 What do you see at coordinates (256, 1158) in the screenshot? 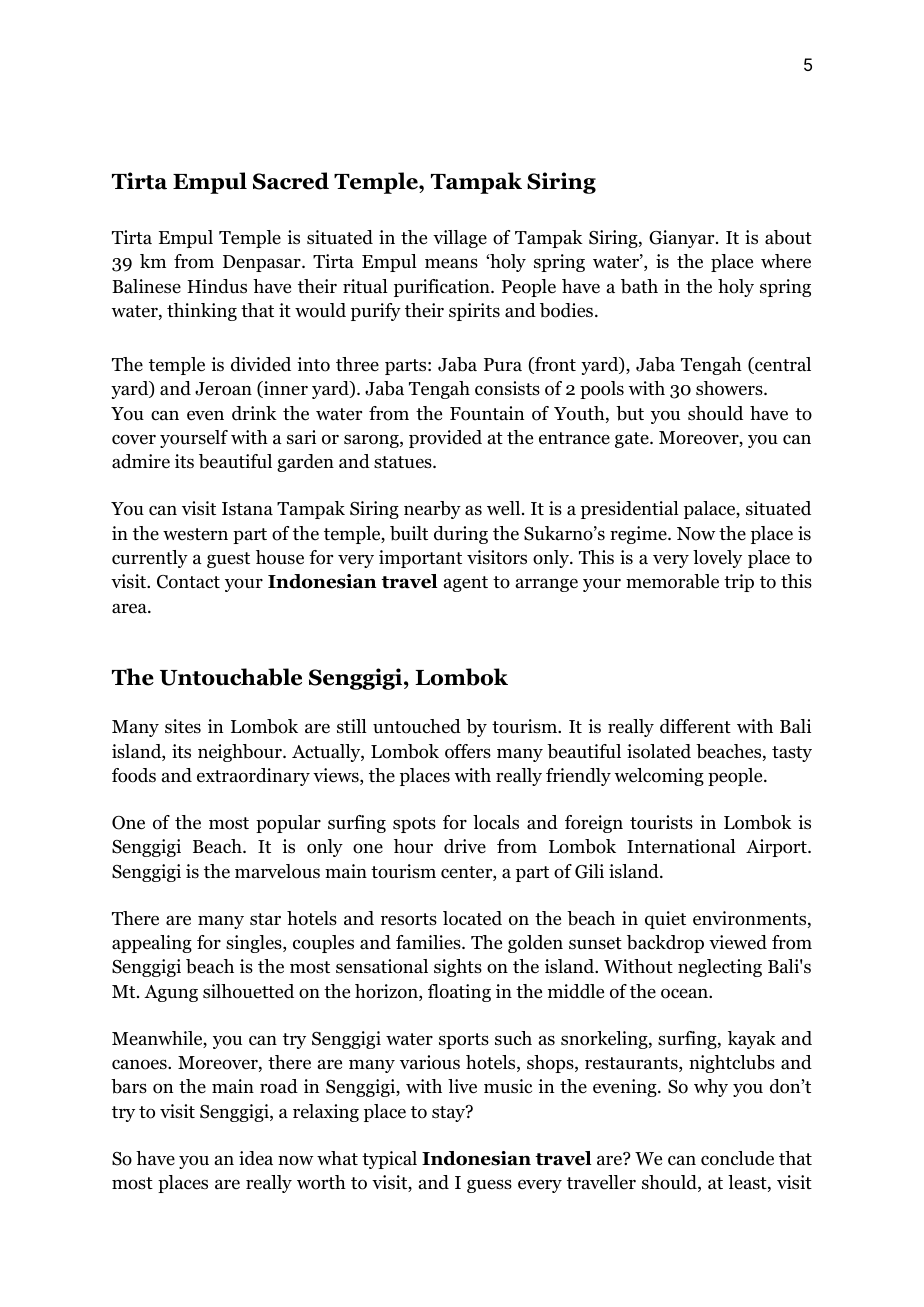
I see `idea` at bounding box center [256, 1158].
